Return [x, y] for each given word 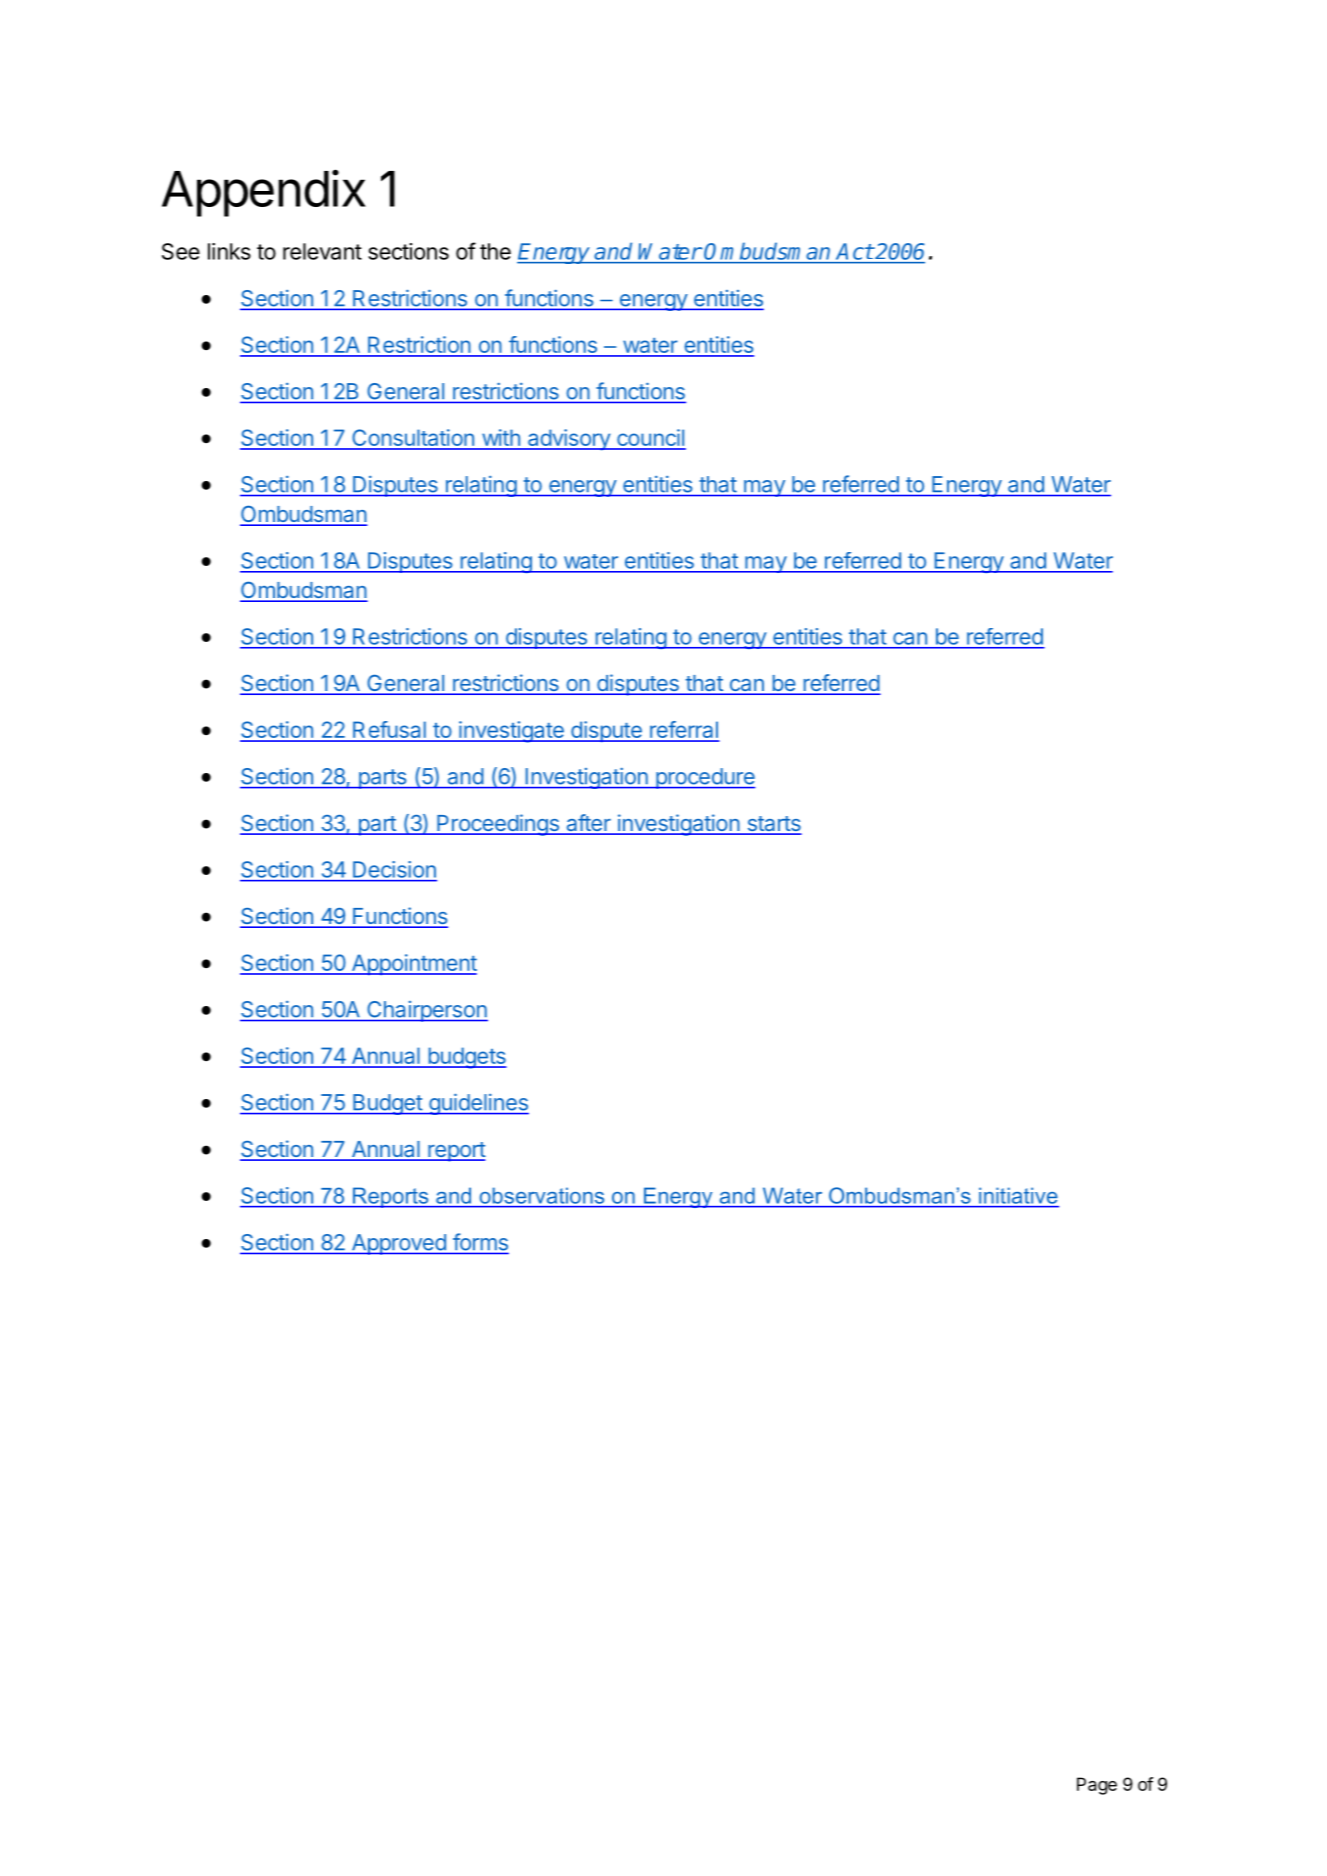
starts [773, 825]
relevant [322, 251]
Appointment [413, 964]
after [588, 824]
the [495, 251]
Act [854, 251]
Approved [398, 1244]
